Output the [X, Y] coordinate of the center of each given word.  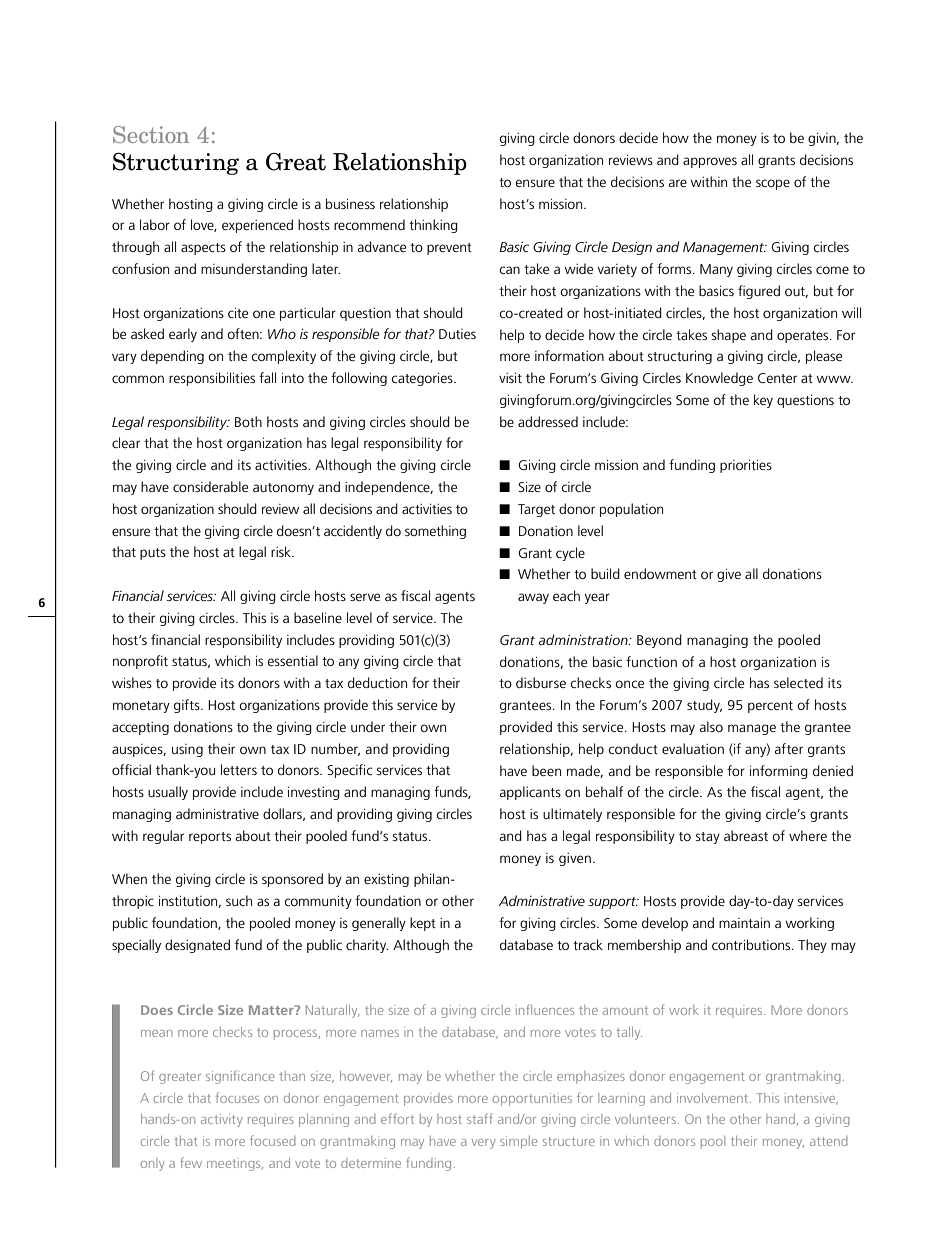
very [484, 1144]
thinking [433, 226]
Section [151, 134]
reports [210, 838]
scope [773, 184]
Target [536, 510]
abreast [746, 835]
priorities [746, 466]
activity [222, 1120]
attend [829, 1141]
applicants [530, 793]
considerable [210, 486]
